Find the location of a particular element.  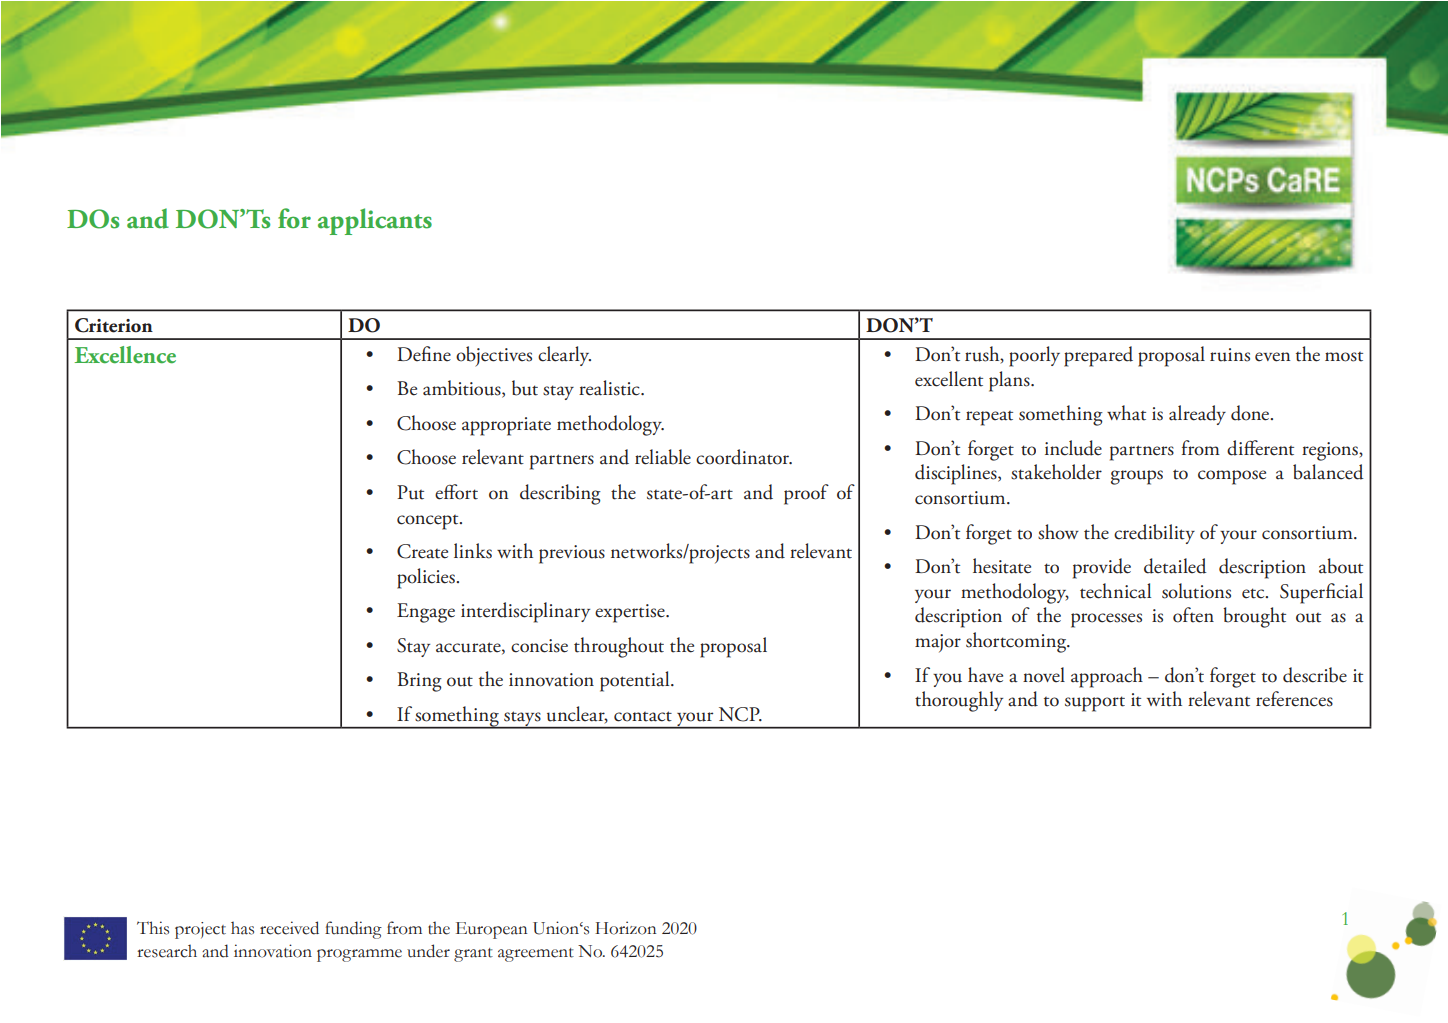

European is located at coordinates (492, 930).
